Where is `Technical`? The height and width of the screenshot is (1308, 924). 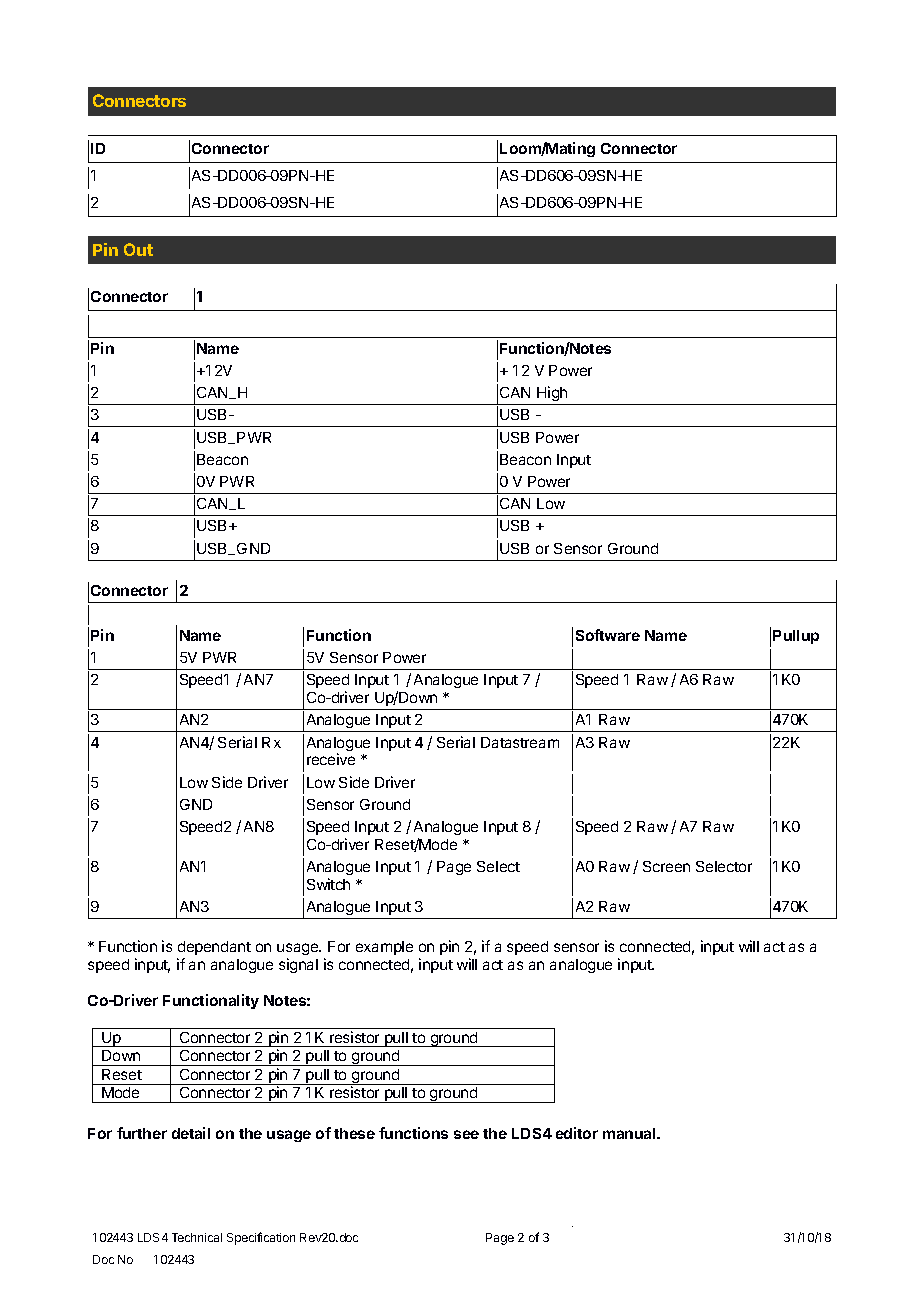 Technical is located at coordinates (197, 1237).
